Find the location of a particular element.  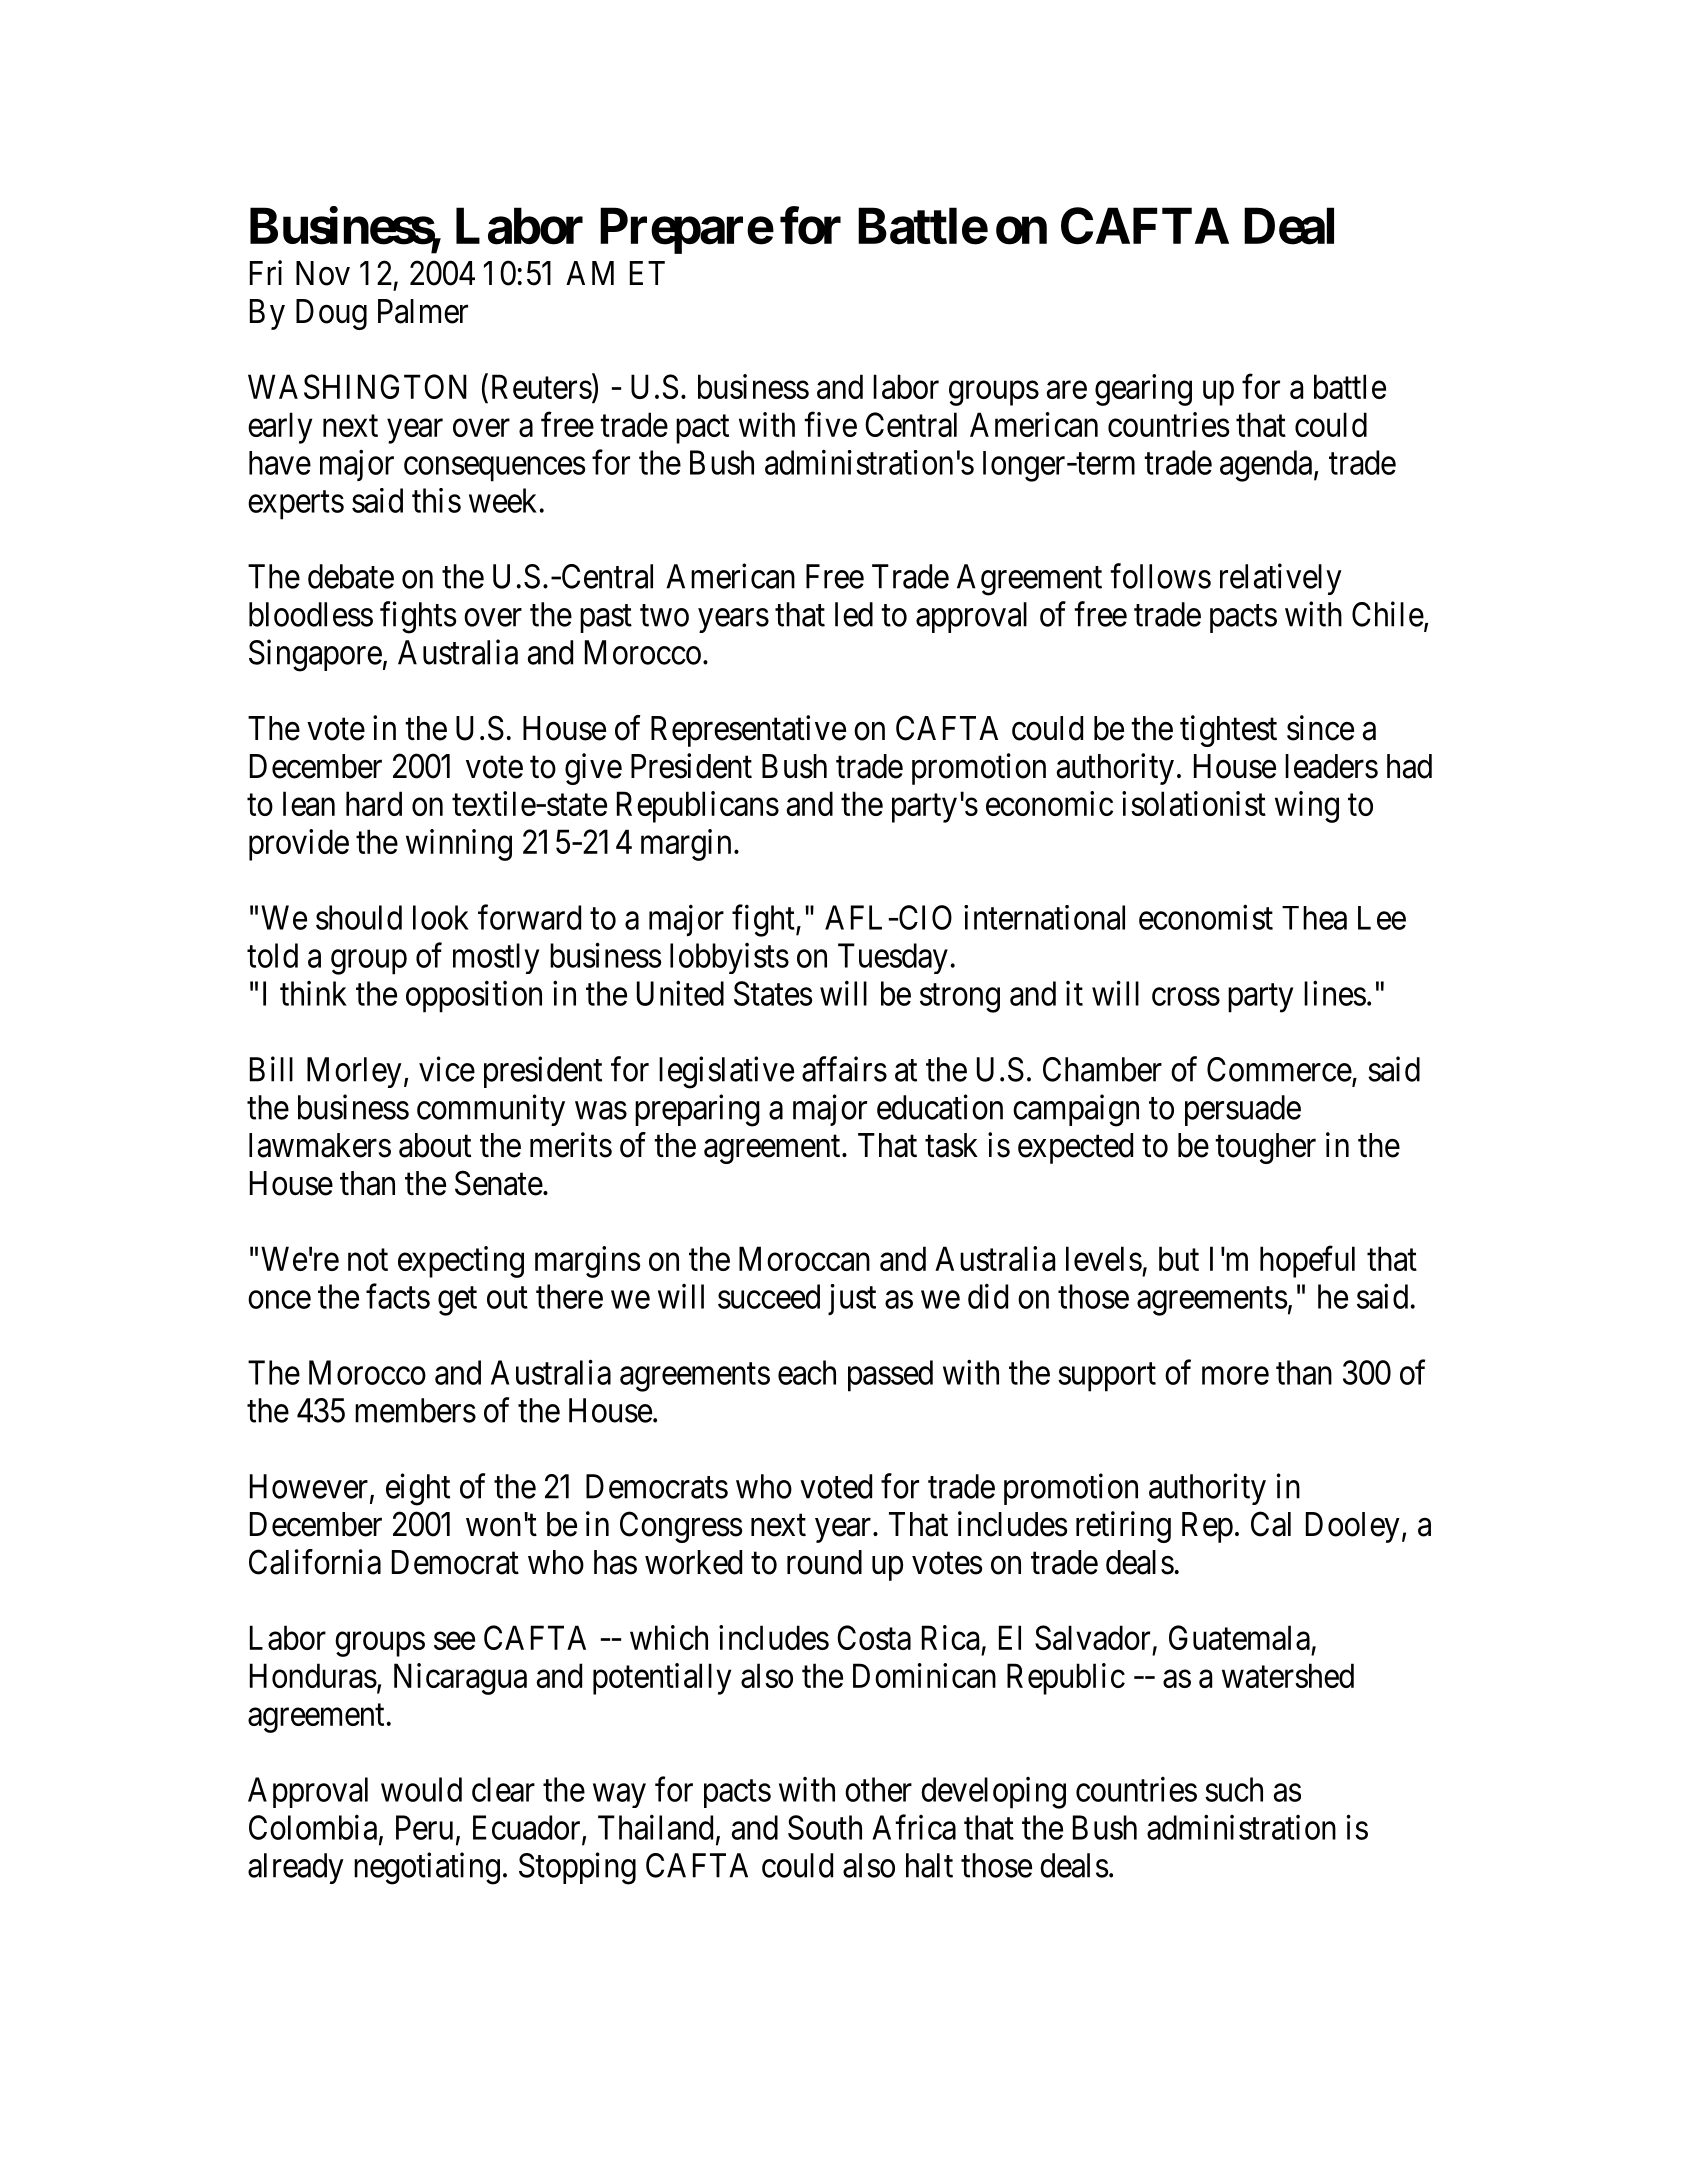

South is located at coordinates (825, 1827).
